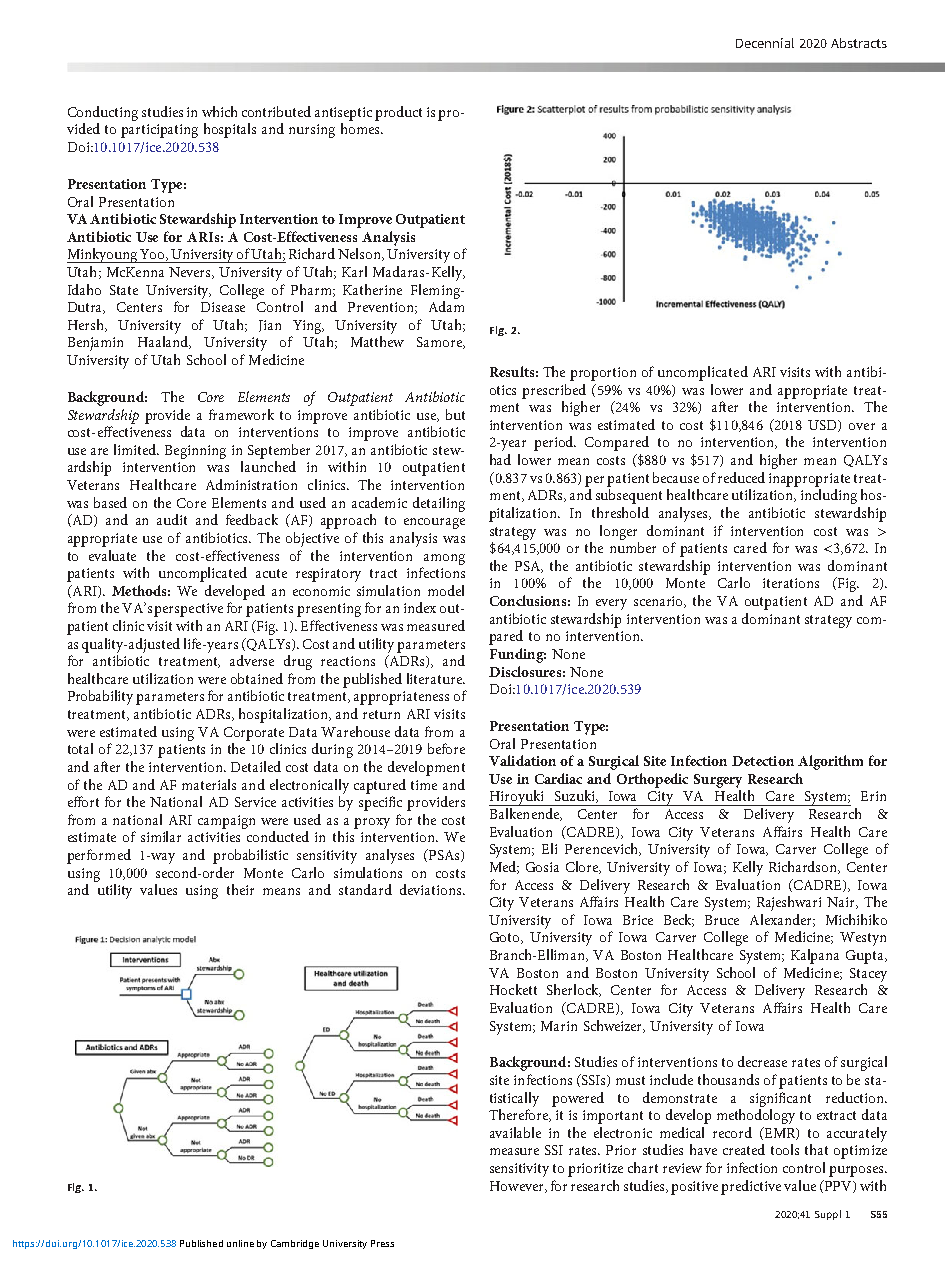 The image size is (952, 1270). I want to click on perspective, so click(188, 610).
